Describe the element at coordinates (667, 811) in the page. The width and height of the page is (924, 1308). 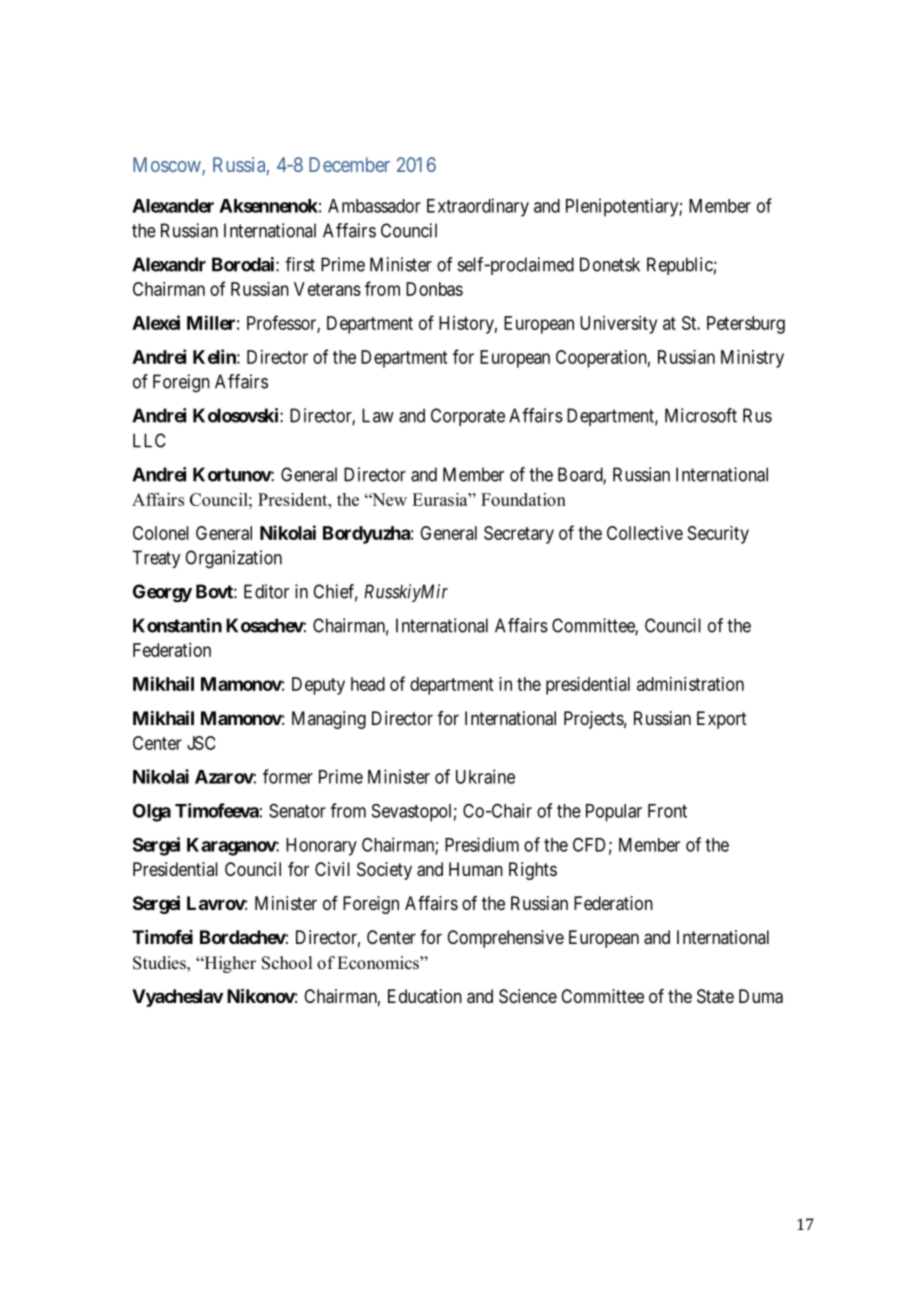
I see `Front` at that location.
